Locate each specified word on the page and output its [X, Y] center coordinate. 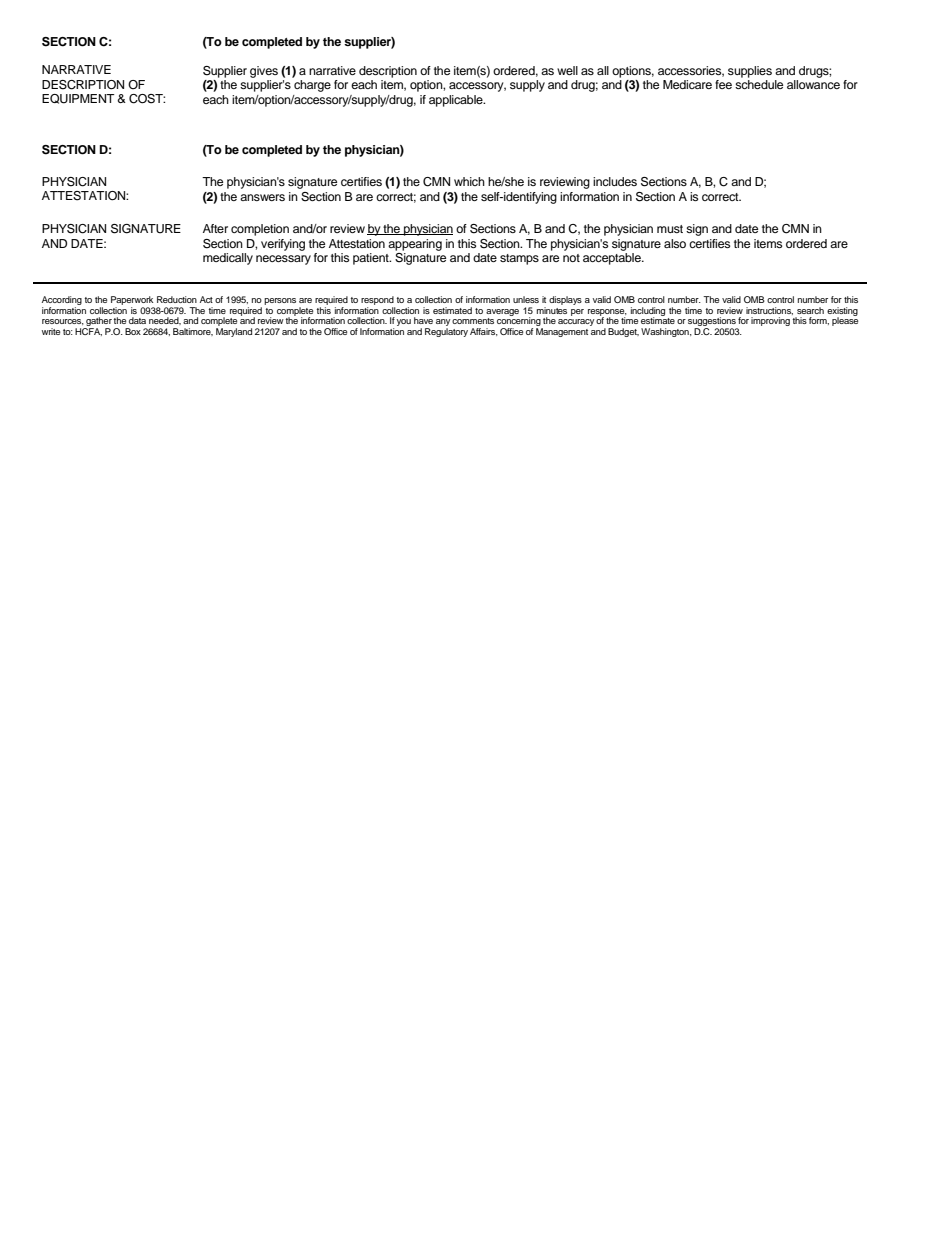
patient [372, 259]
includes [615, 181]
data [137, 320]
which [469, 181]
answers [262, 197]
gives [264, 72]
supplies [750, 72]
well [567, 70]
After [215, 228]
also [675, 243]
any [443, 324]
